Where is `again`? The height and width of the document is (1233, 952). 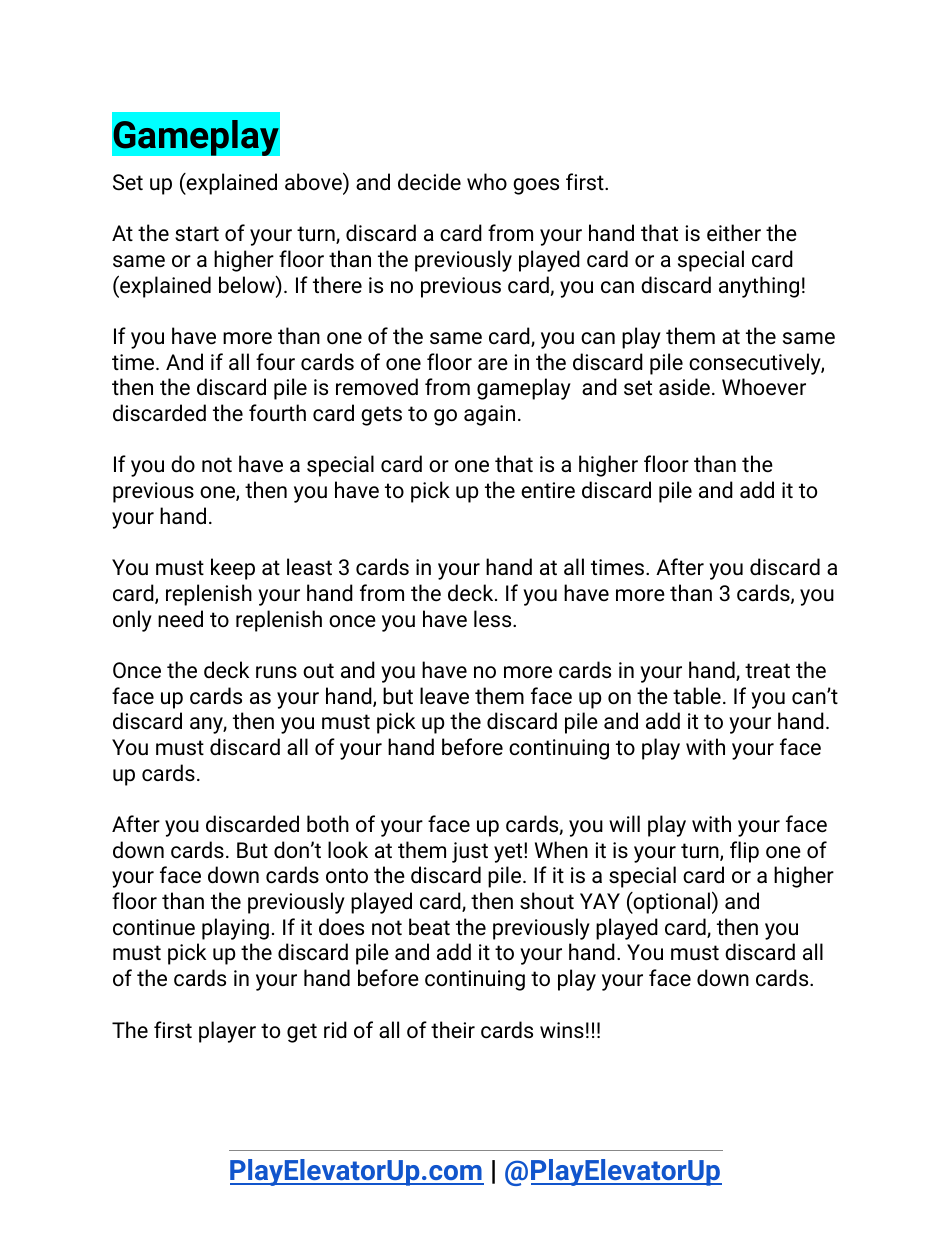
again is located at coordinates (489, 415).
